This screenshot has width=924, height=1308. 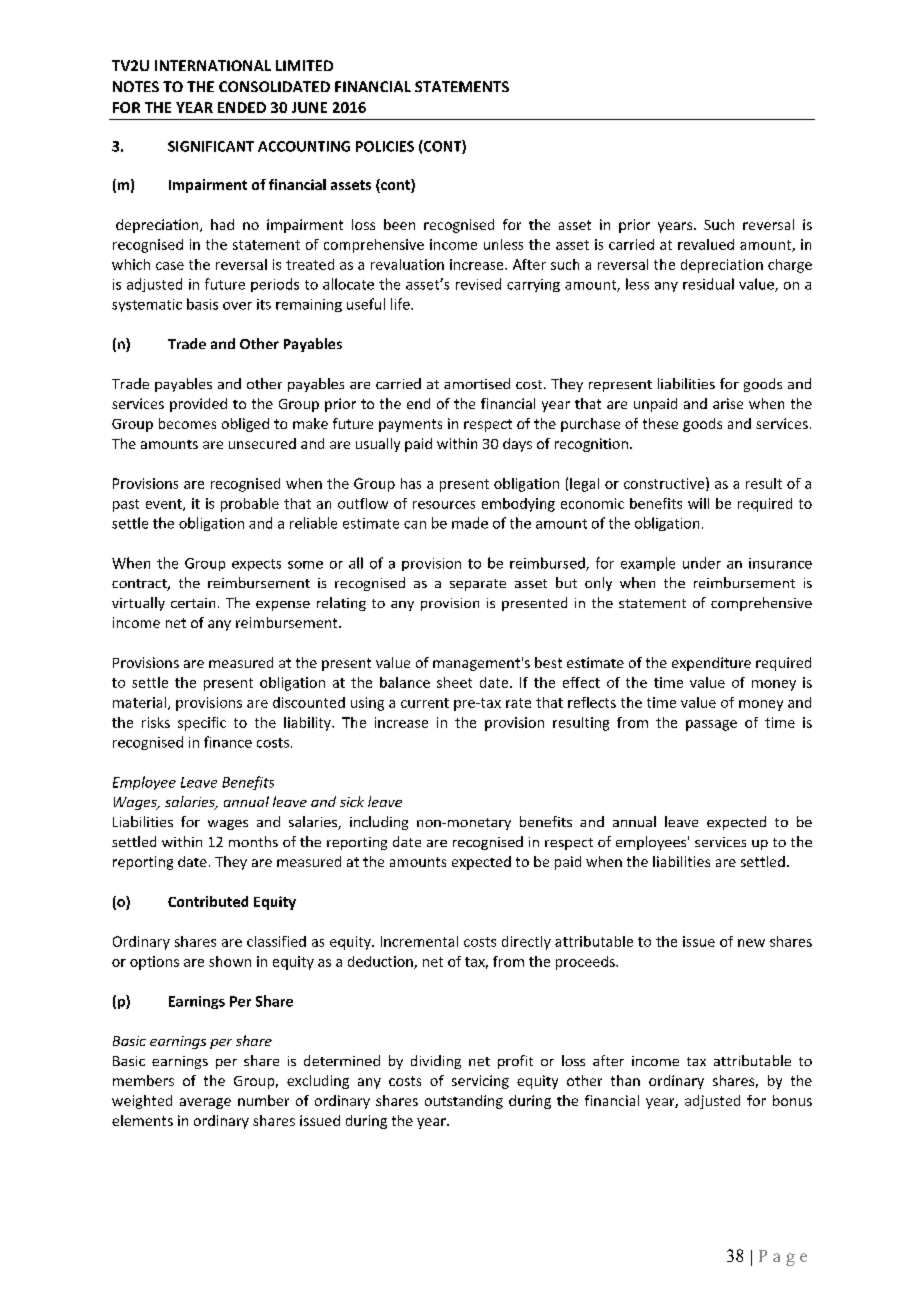 I want to click on becomes, so click(x=187, y=423).
